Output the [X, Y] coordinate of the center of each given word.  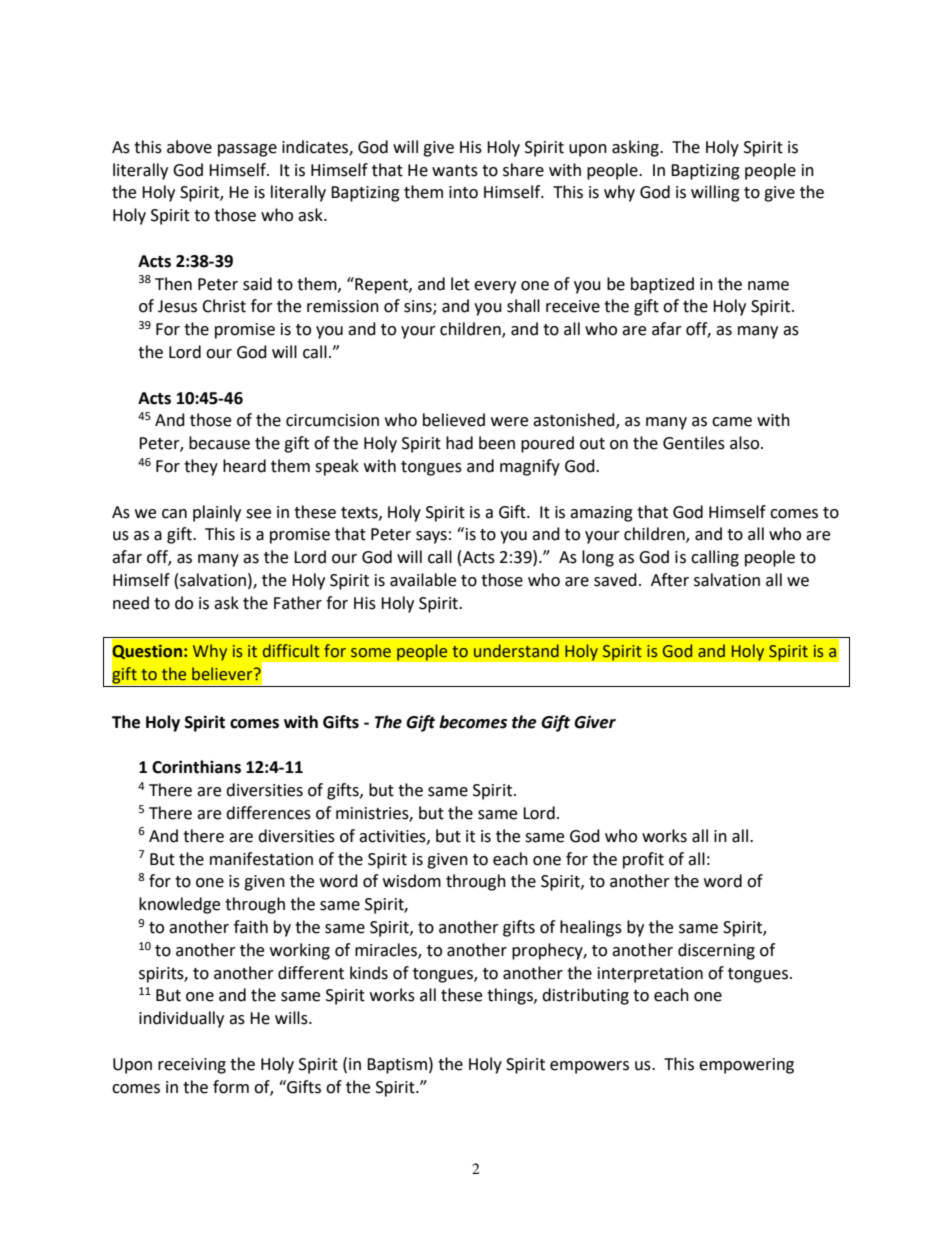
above [189, 147]
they [201, 467]
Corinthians [196, 767]
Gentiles [694, 443]
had [459, 443]
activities [393, 837]
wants [455, 171]
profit [643, 860]
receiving [192, 1066]
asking [636, 148]
